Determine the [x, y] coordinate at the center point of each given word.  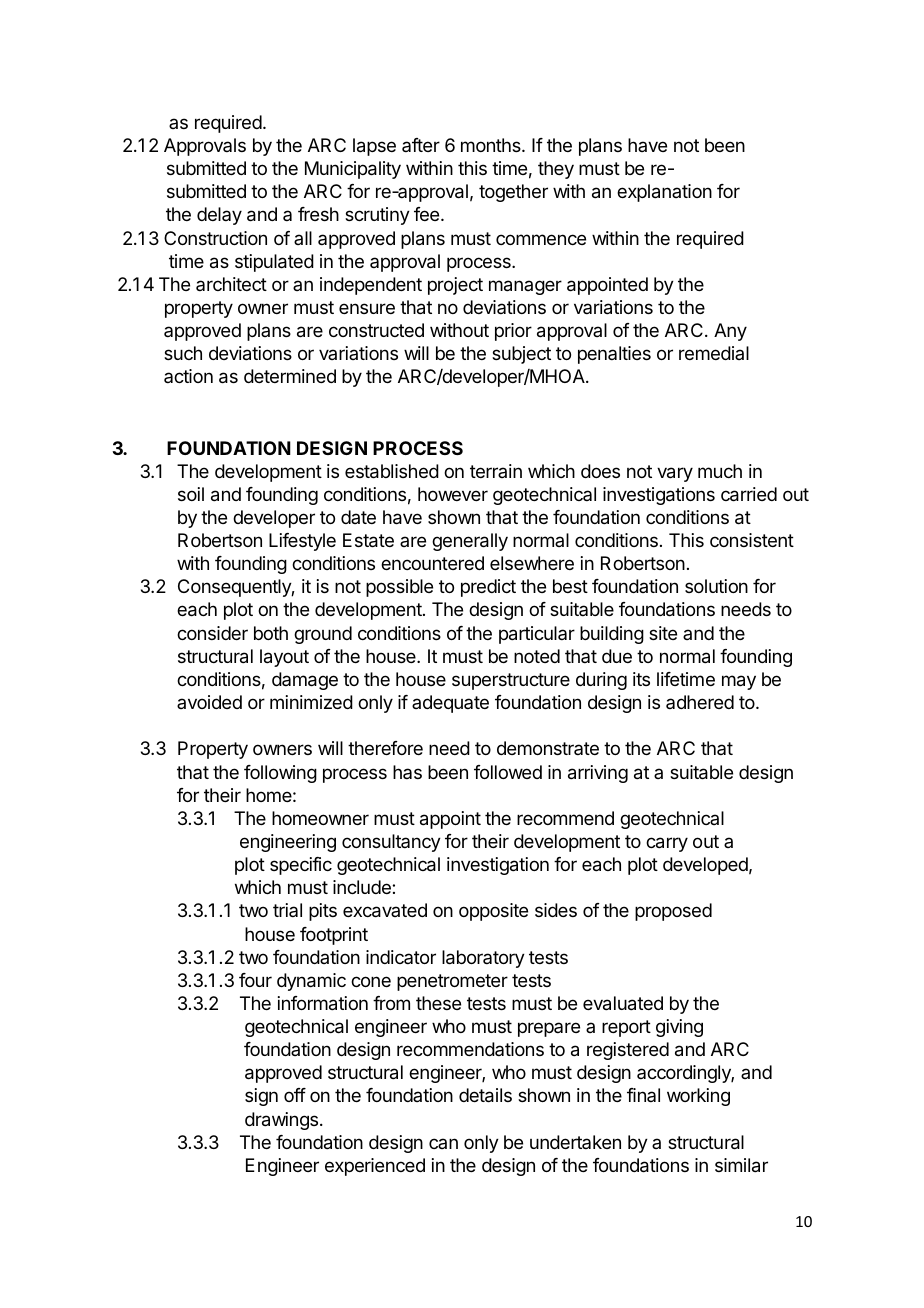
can [443, 1143]
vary [675, 474]
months [492, 145]
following [280, 774]
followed [508, 772]
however [453, 494]
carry [667, 844]
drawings [281, 1121]
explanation [664, 193]
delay [219, 216]
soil [191, 494]
